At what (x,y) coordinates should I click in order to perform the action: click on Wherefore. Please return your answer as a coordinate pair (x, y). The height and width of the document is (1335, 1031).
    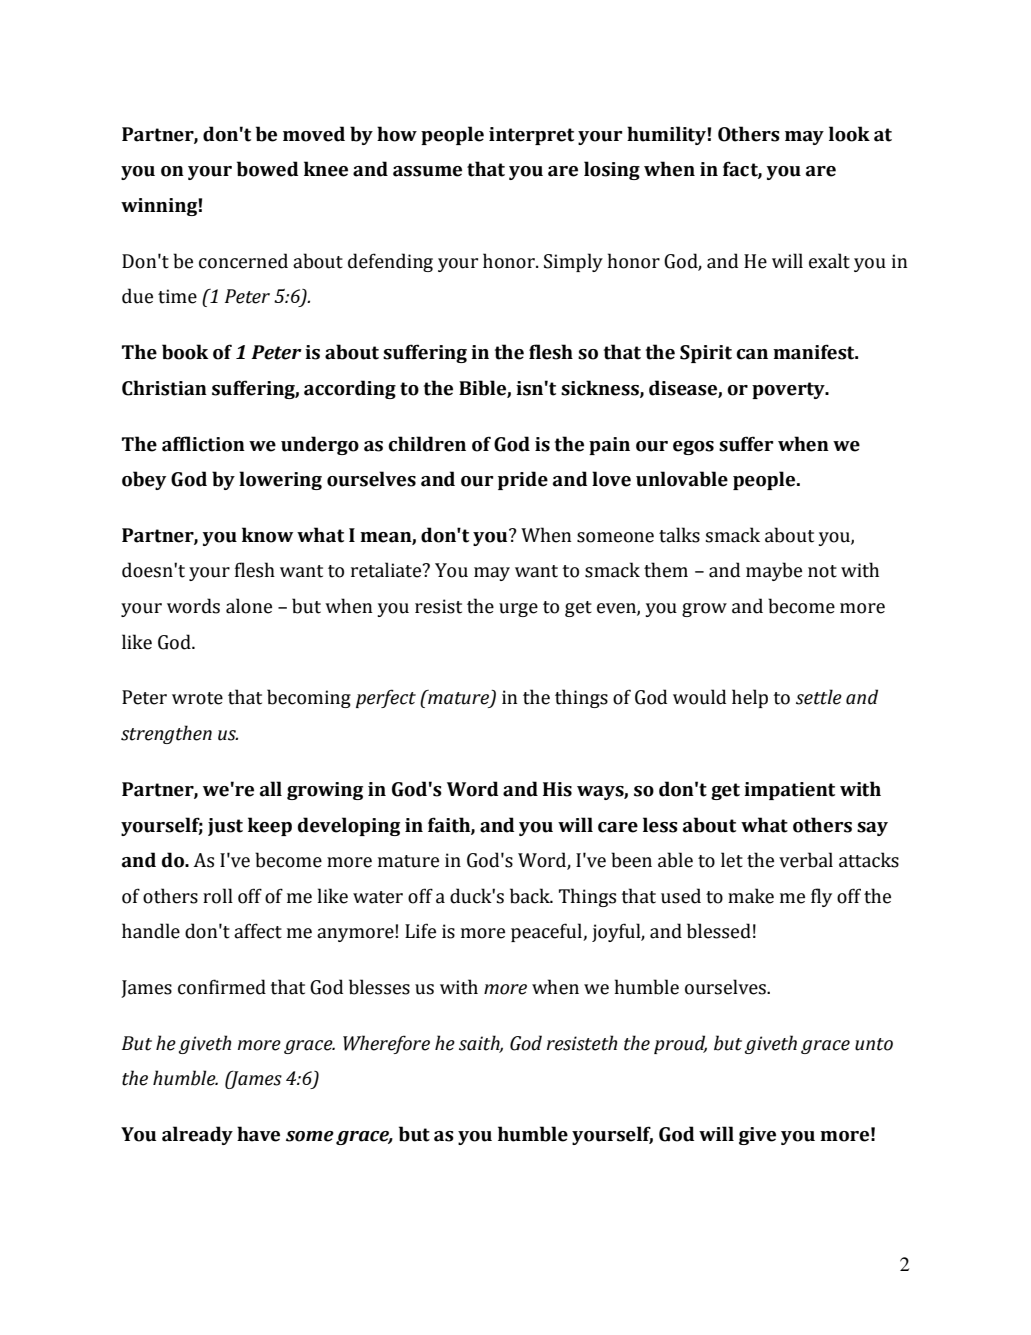
    Looking at the image, I should click on (386, 1044).
